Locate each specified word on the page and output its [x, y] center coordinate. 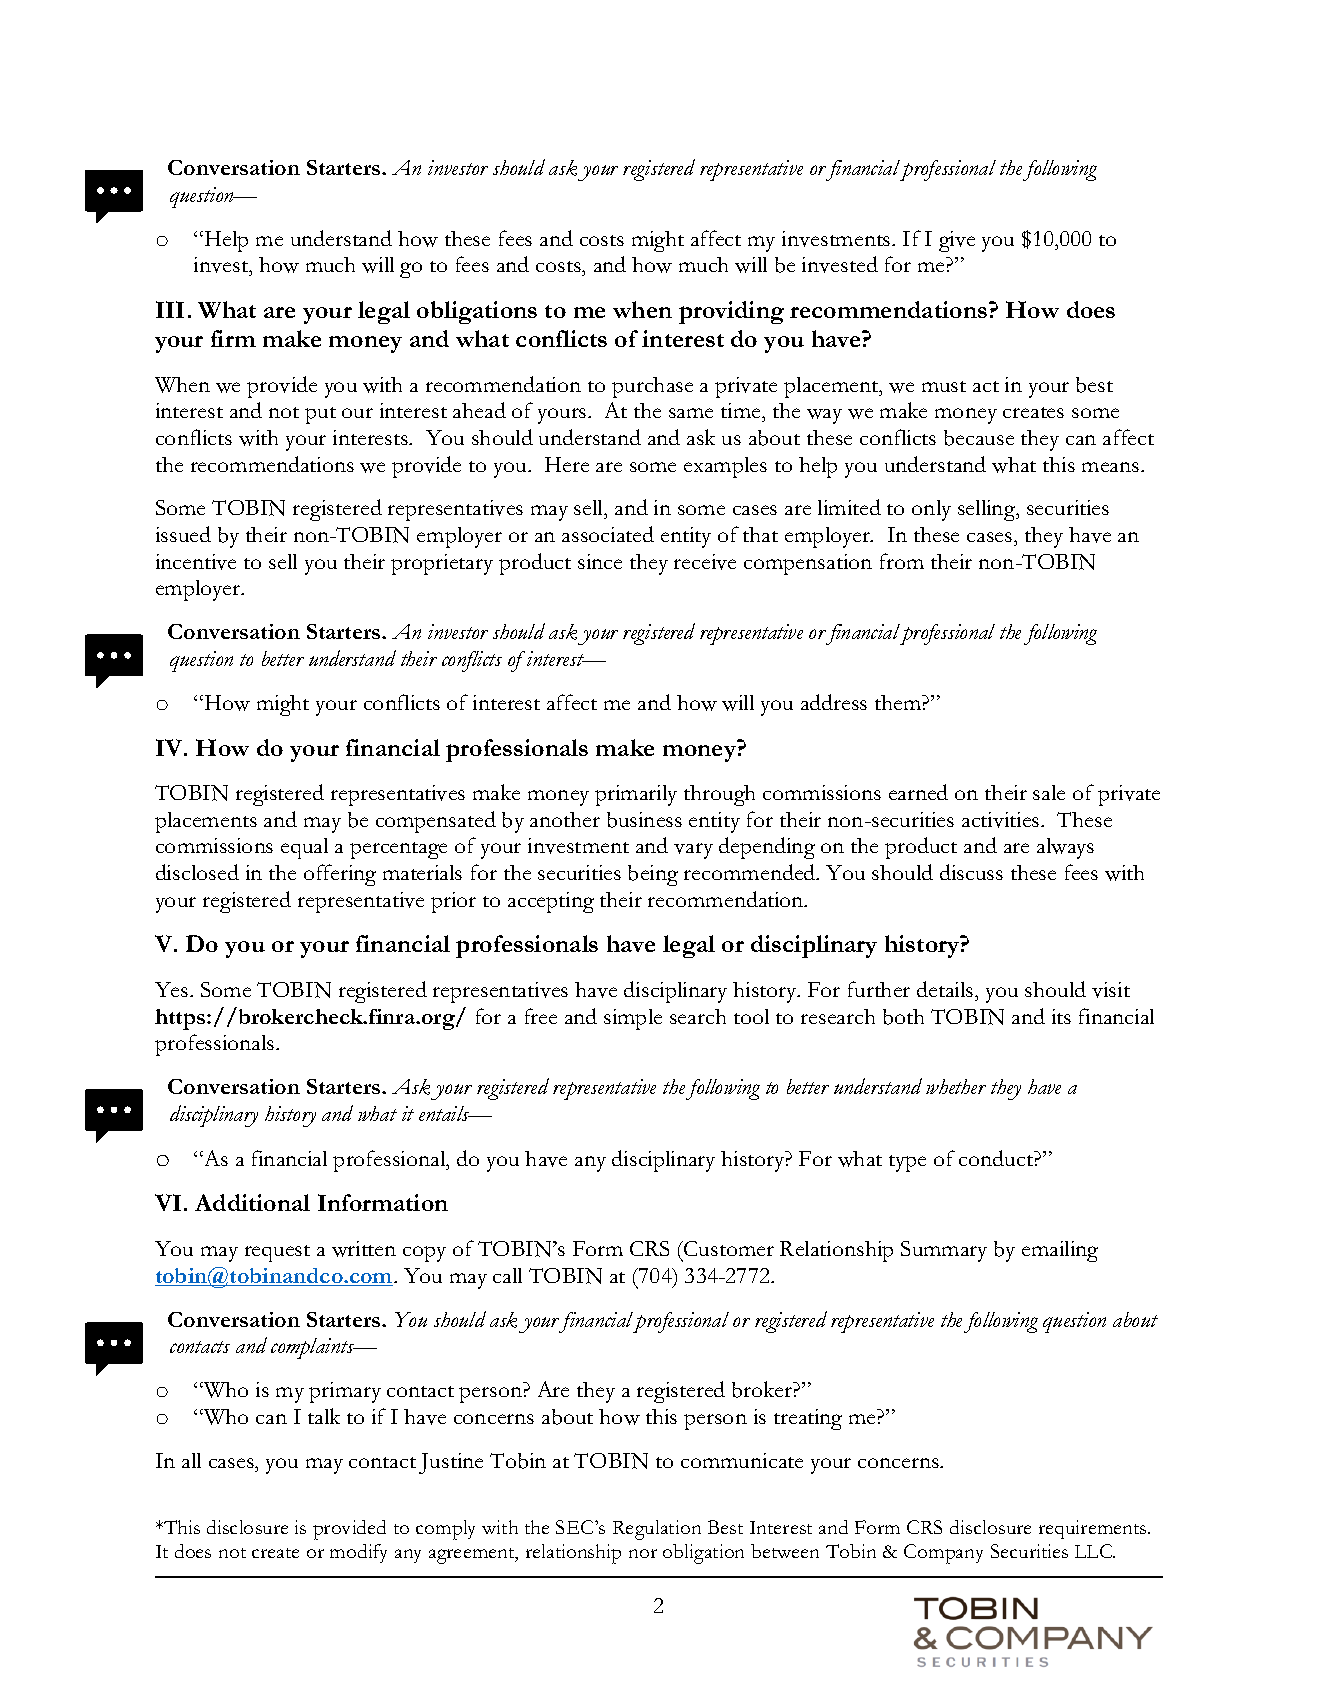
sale [1049, 792]
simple [633, 1019]
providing [731, 312]
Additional [252, 1202]
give [957, 241]
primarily [636, 795]
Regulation [657, 1530]
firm [233, 338]
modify [358, 1553]
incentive [196, 562]
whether [956, 1086]
